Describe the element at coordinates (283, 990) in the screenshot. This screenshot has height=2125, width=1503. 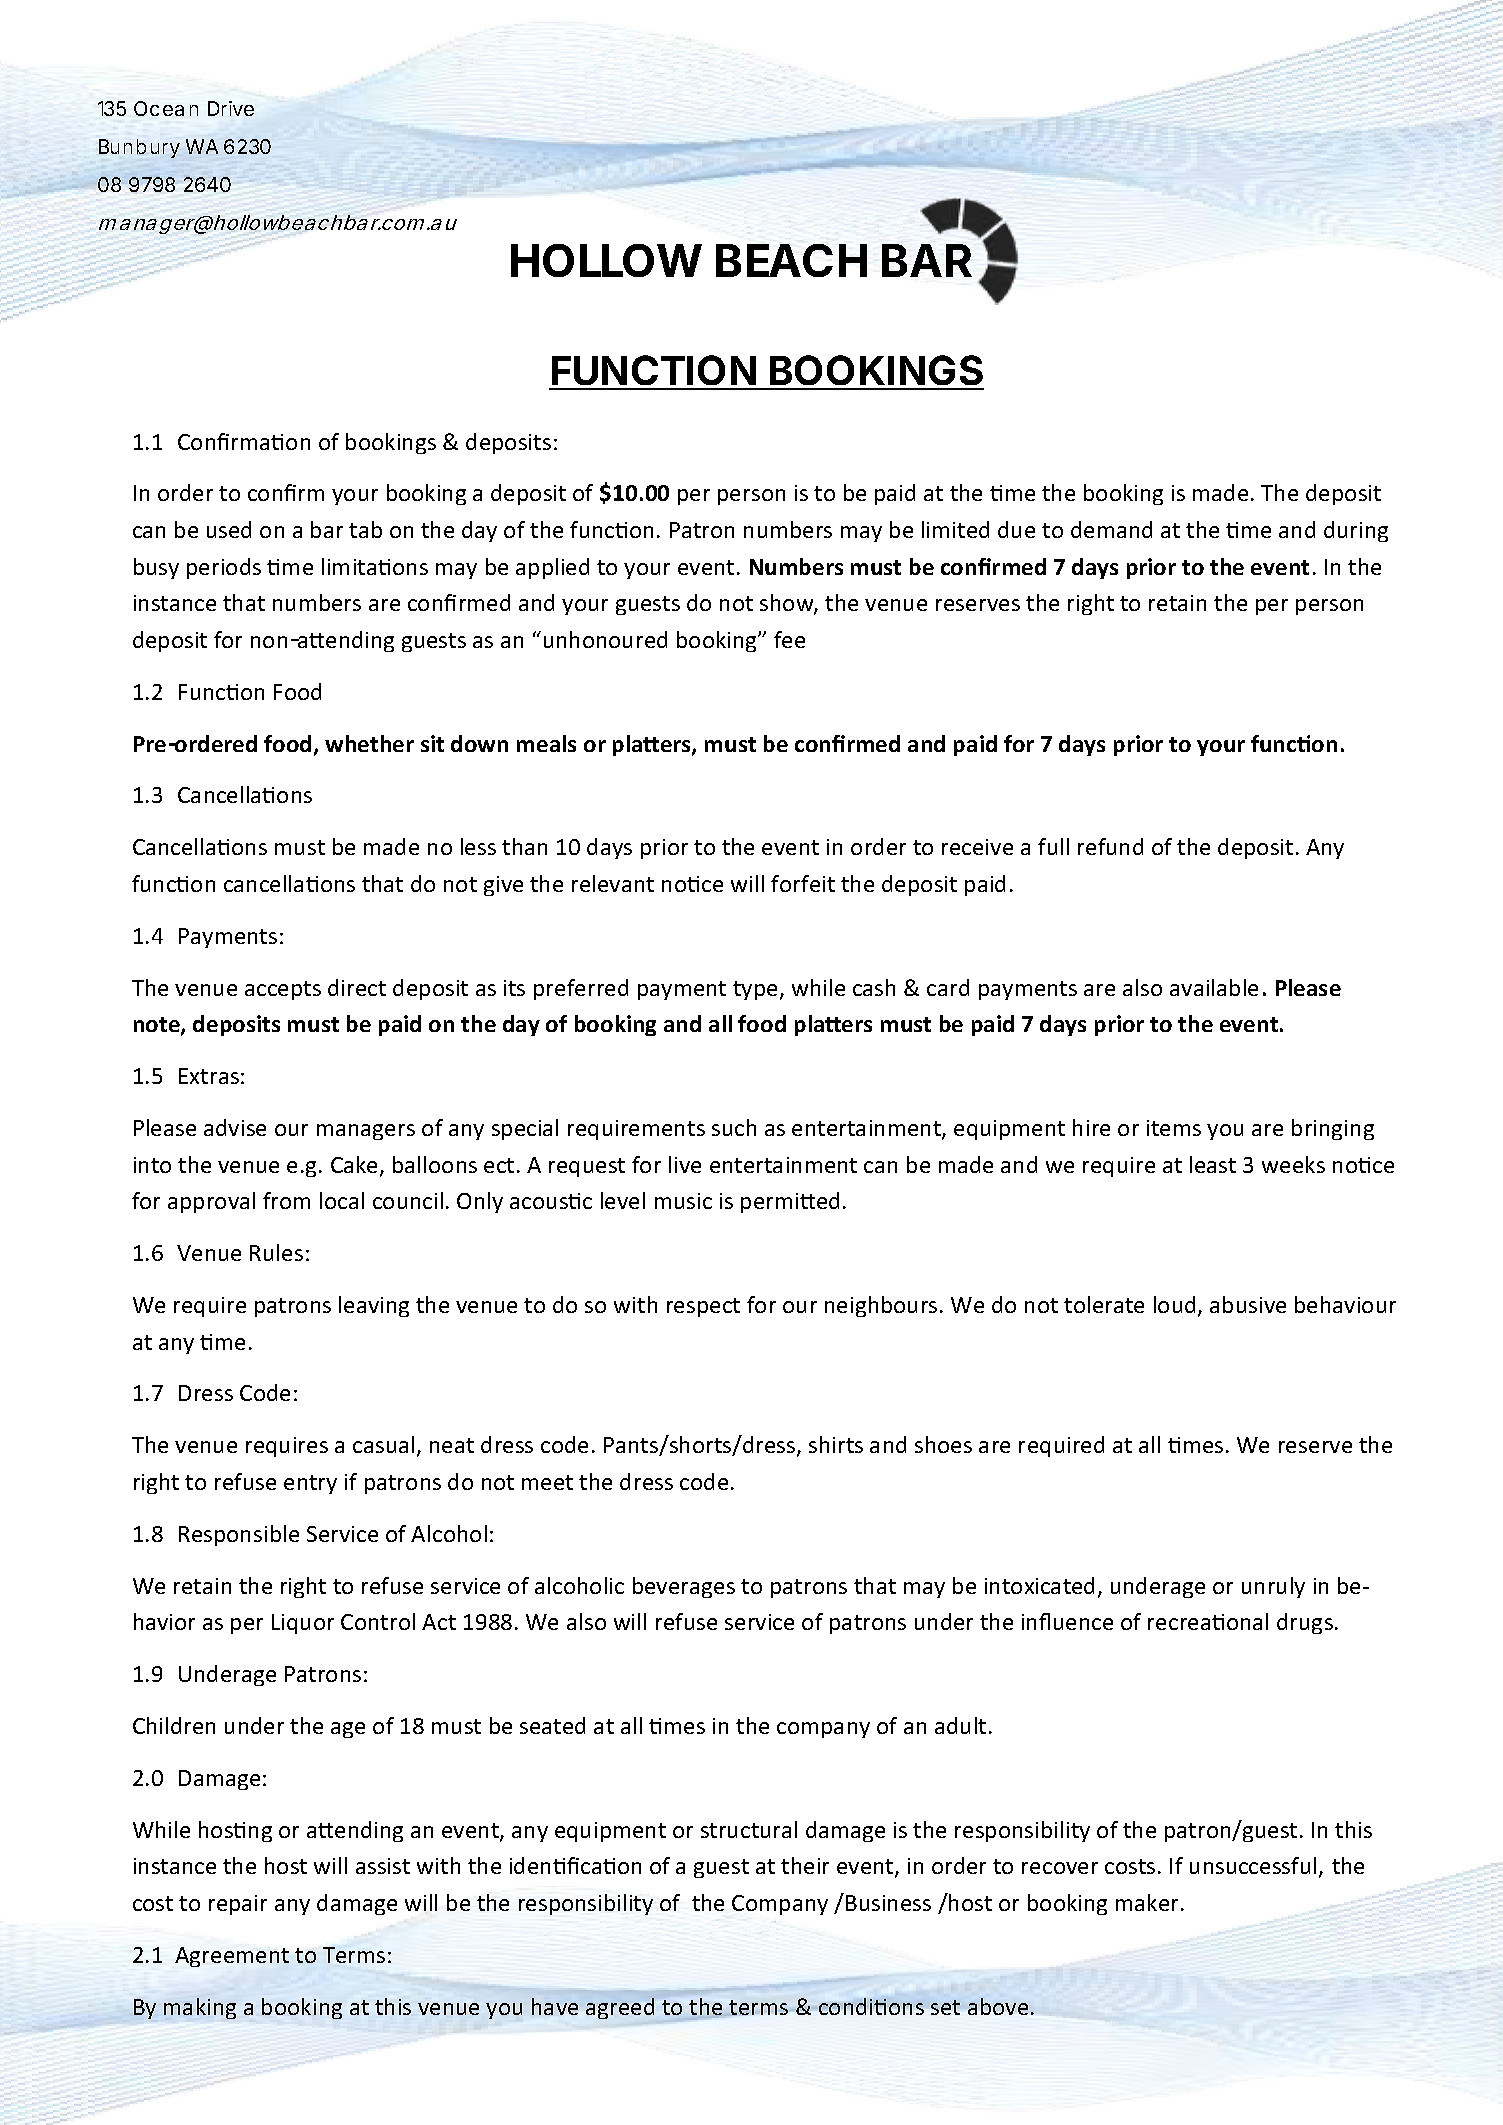
I see `accepts` at that location.
